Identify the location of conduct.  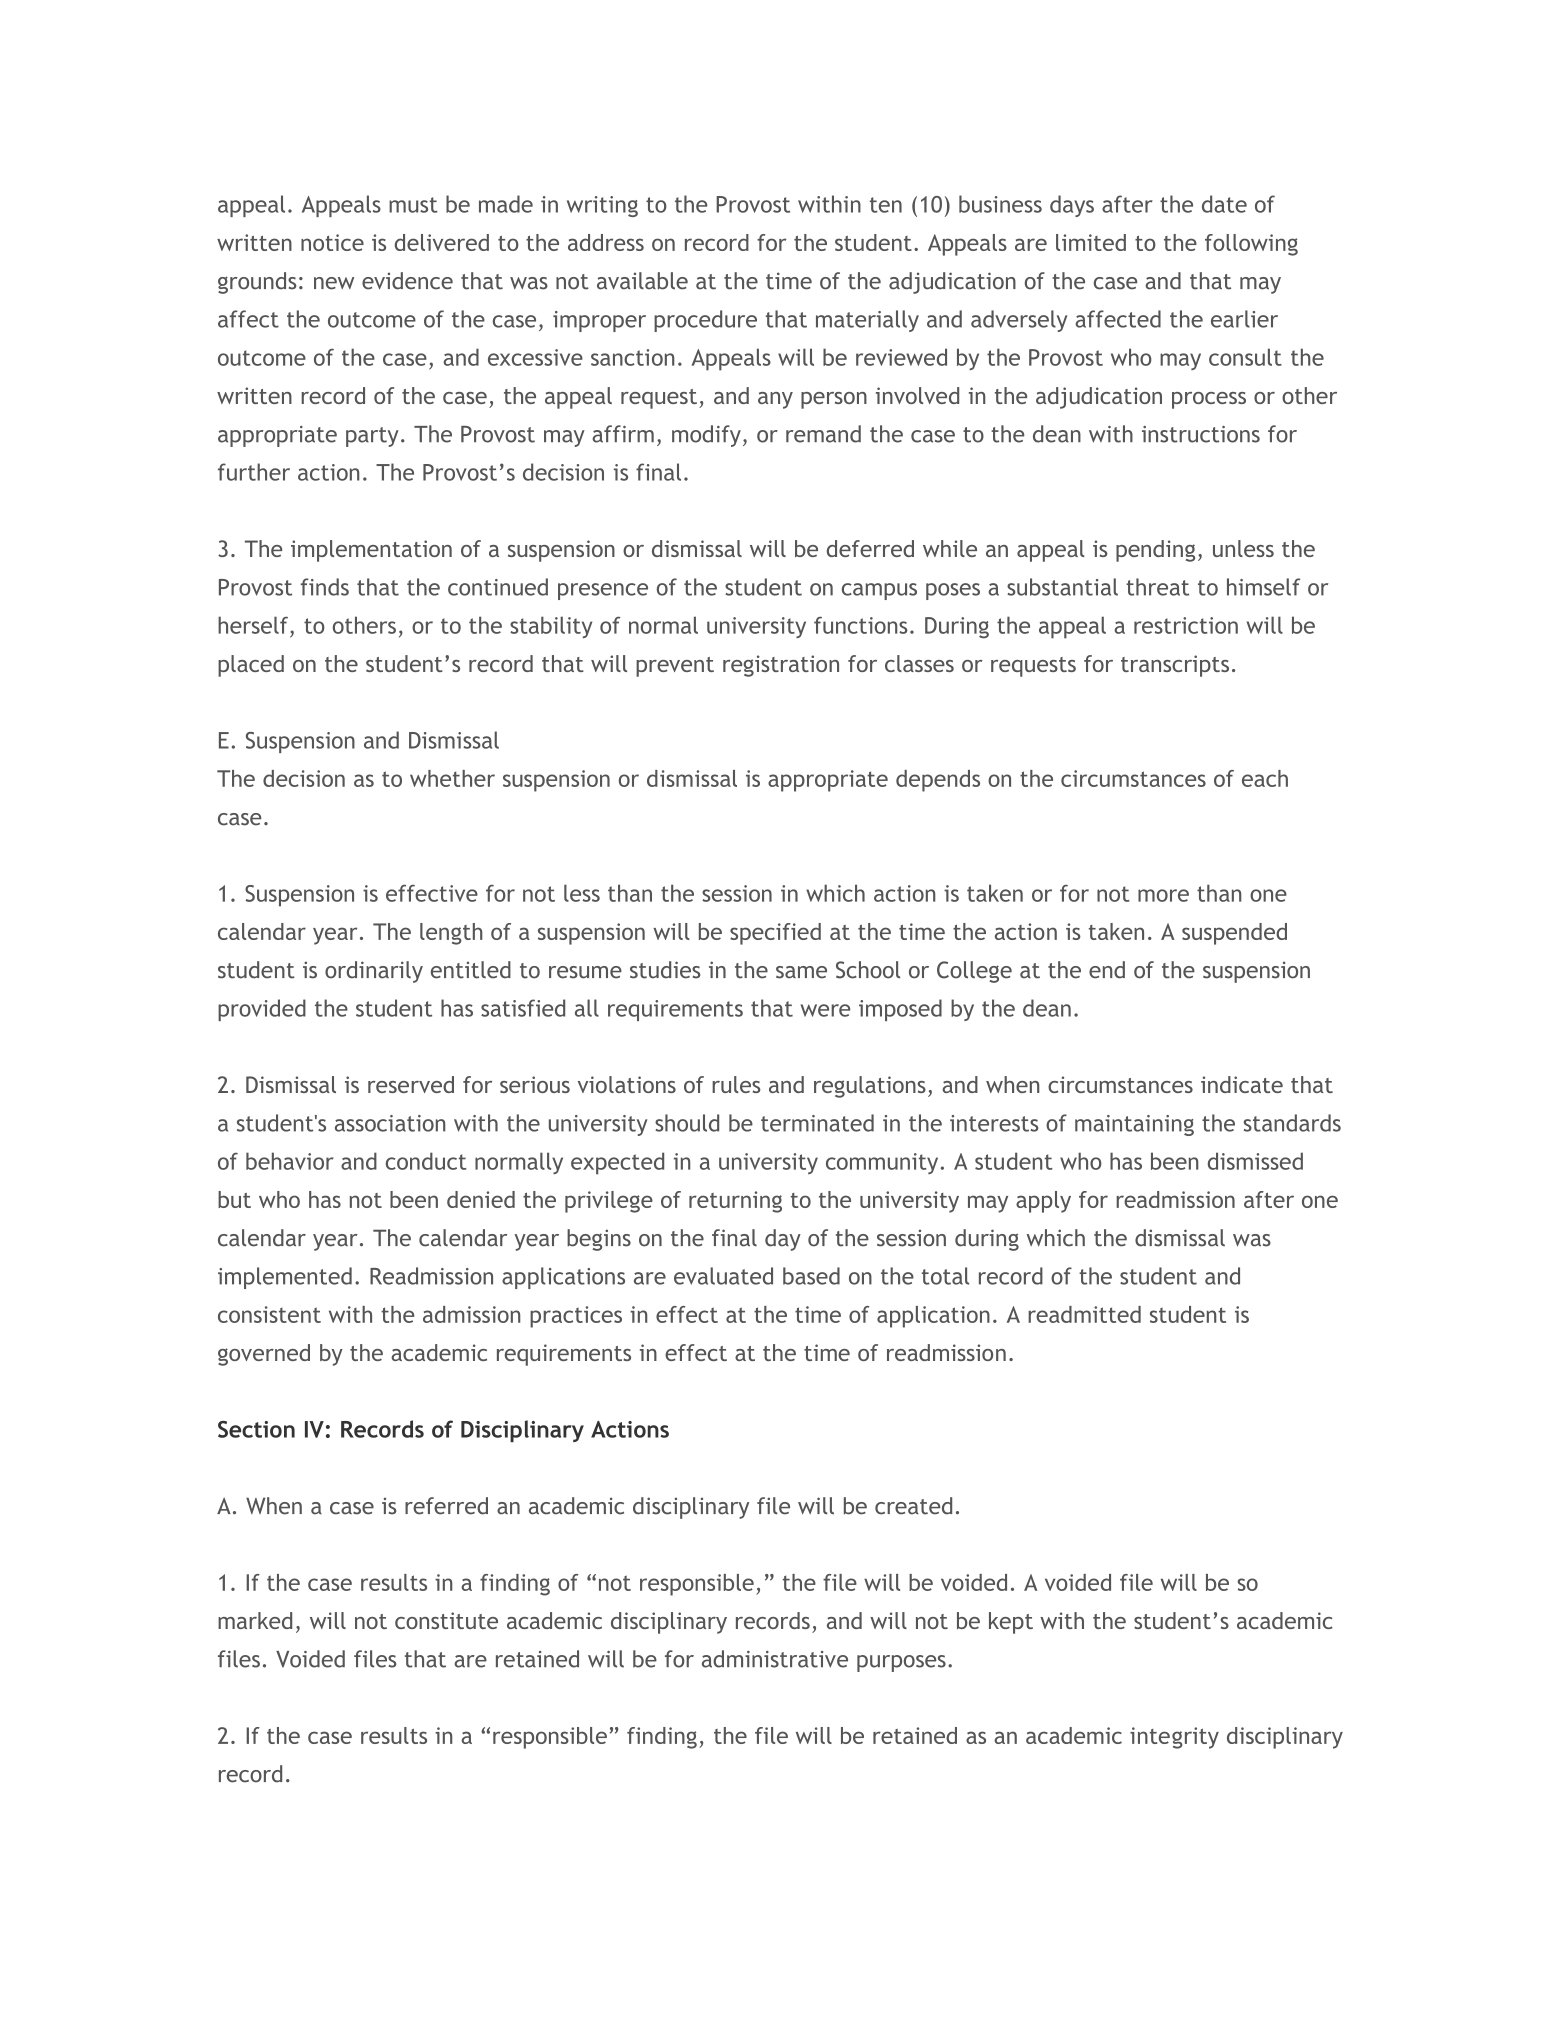
(426, 1161).
